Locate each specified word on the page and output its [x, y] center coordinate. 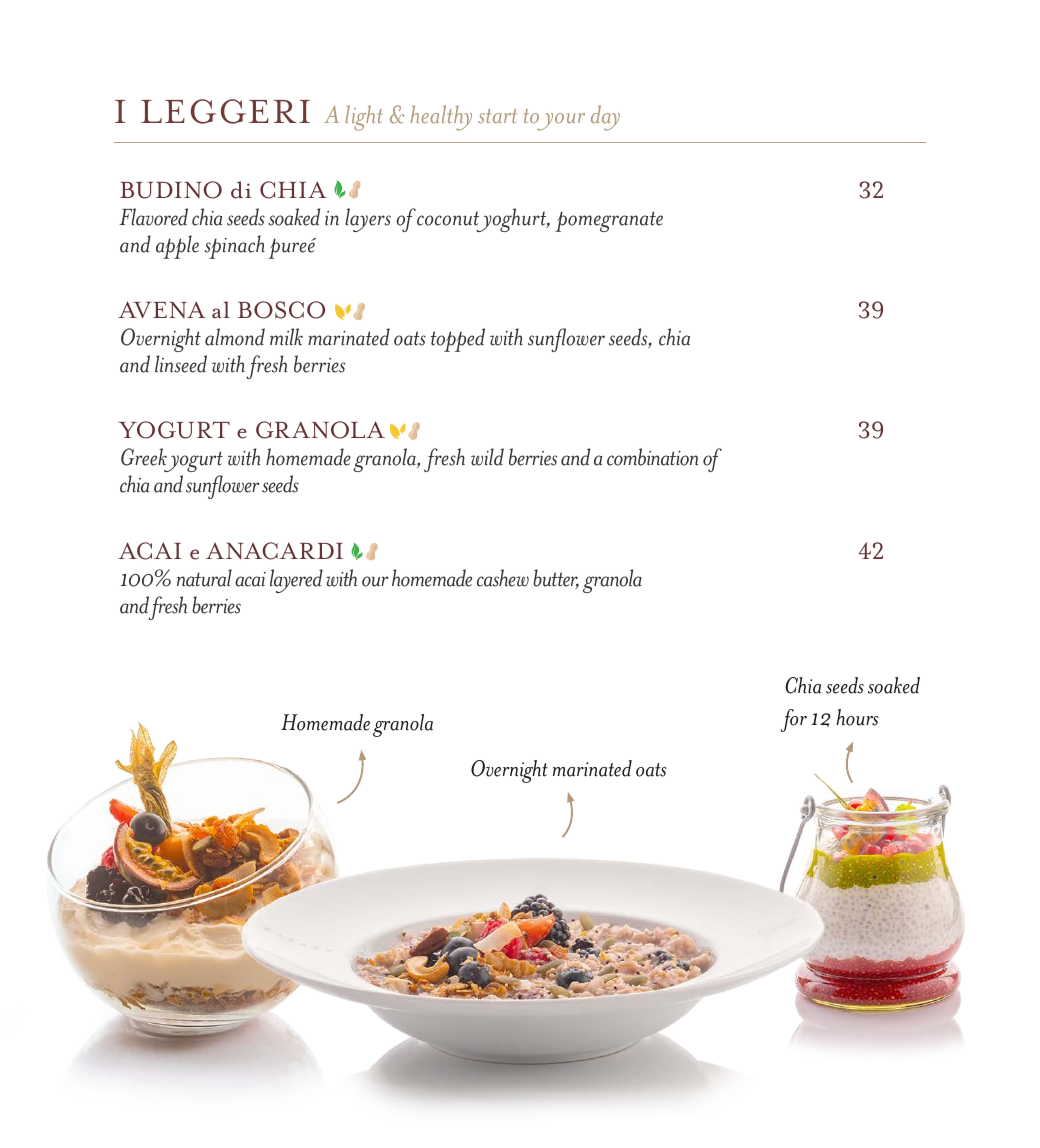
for [793, 720]
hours [857, 717]
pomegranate [609, 221]
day [605, 118]
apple [177, 247]
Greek [144, 457]
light [364, 118]
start [497, 116]
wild [487, 457]
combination [652, 457]
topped [458, 340]
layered [296, 581]
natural [204, 578]
